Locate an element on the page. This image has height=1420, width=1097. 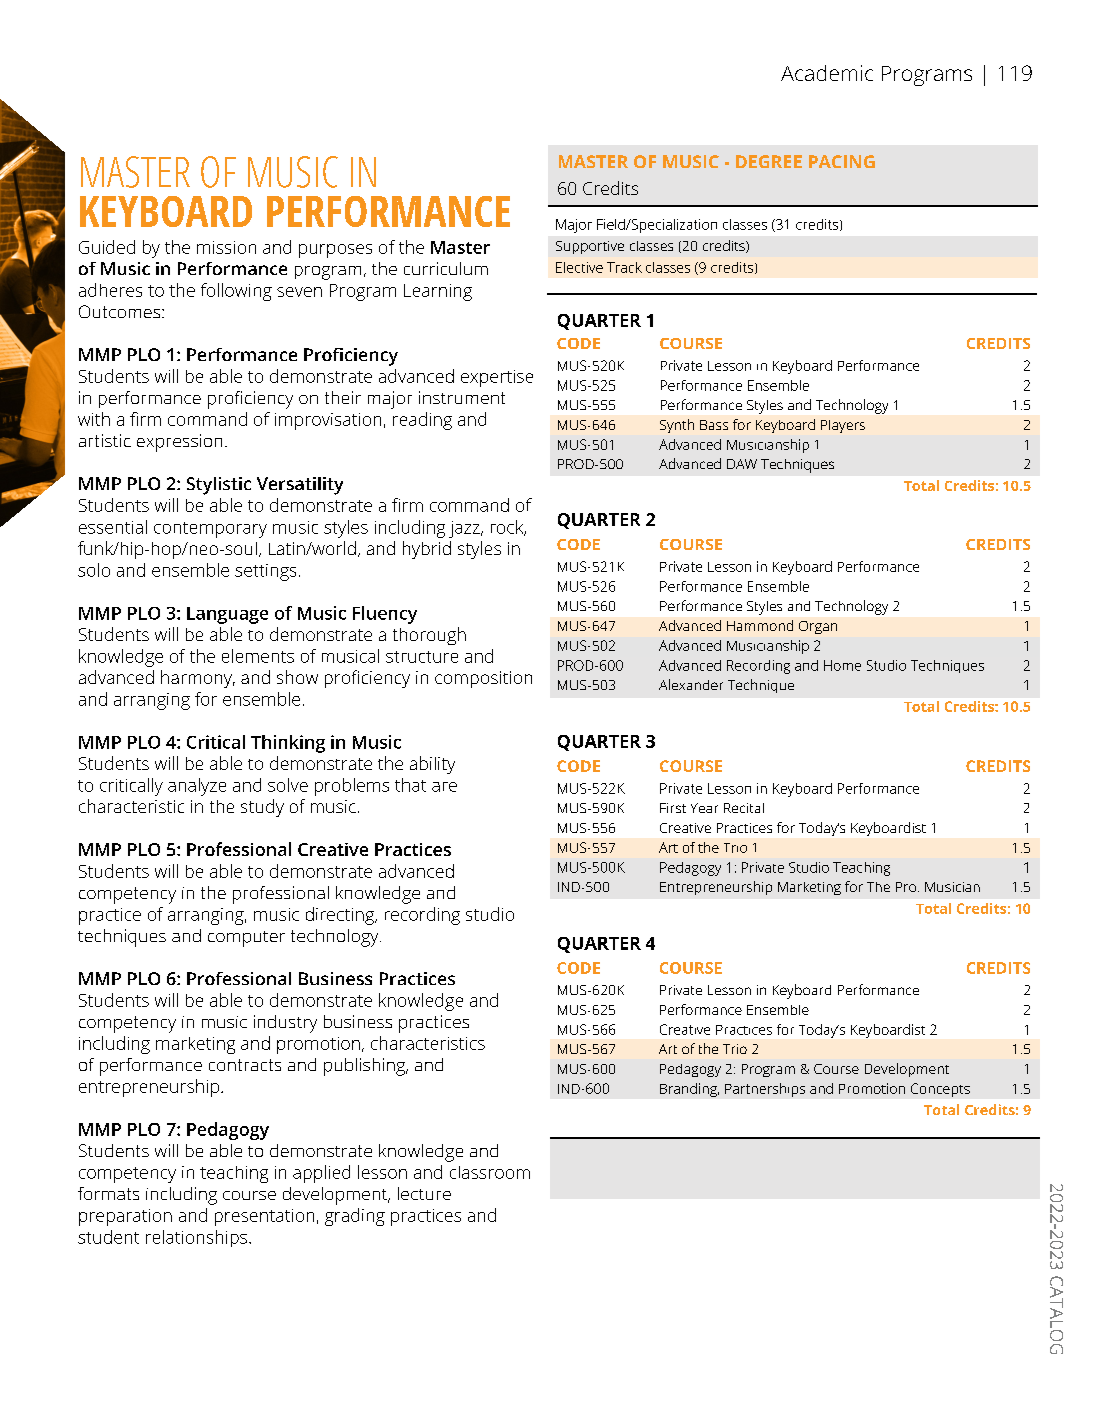
Home is located at coordinates (842, 665).
